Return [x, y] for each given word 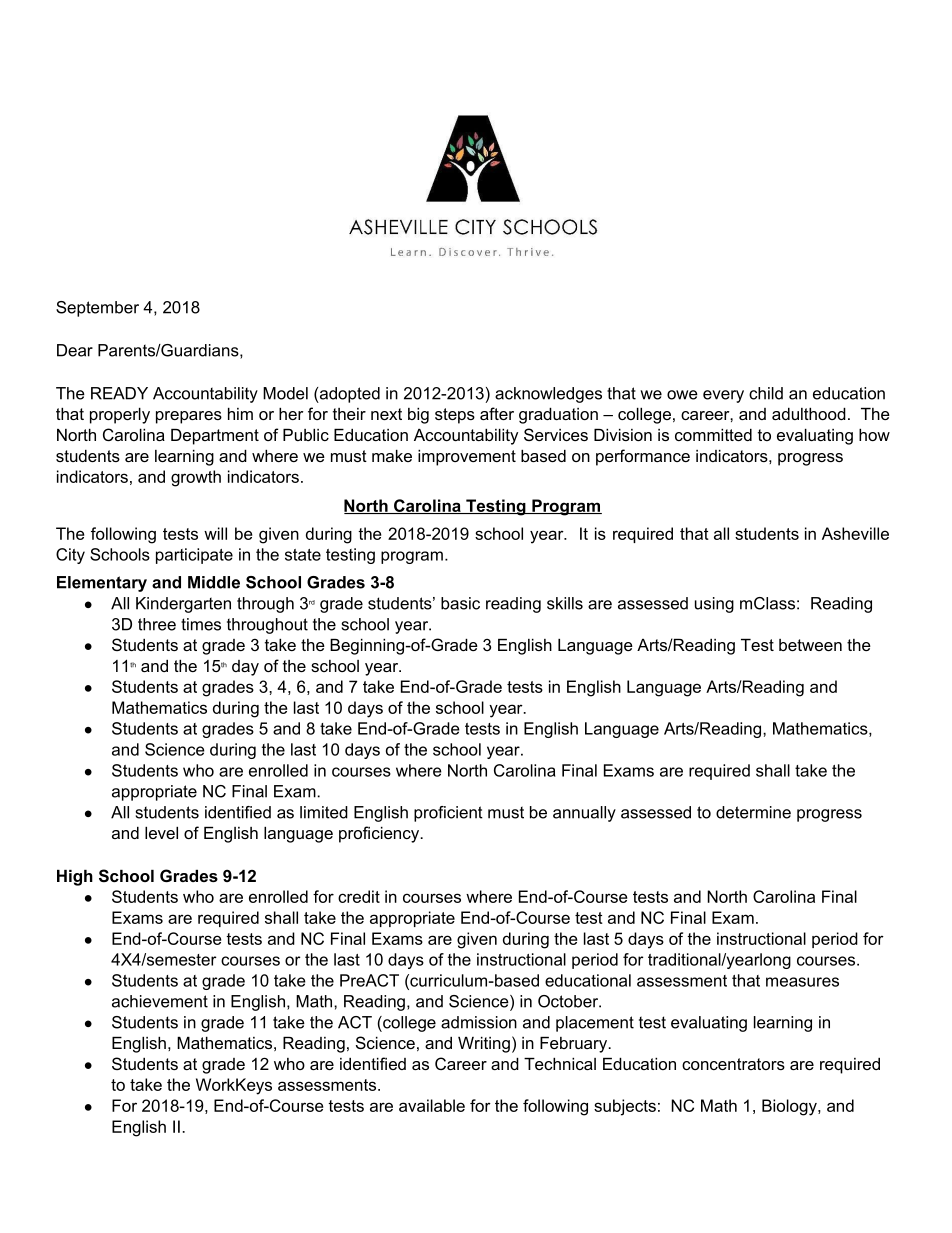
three [157, 624]
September [97, 309]
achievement [160, 1001]
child [766, 393]
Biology [790, 1107]
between [810, 645]
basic [460, 603]
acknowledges [548, 395]
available [432, 1105]
